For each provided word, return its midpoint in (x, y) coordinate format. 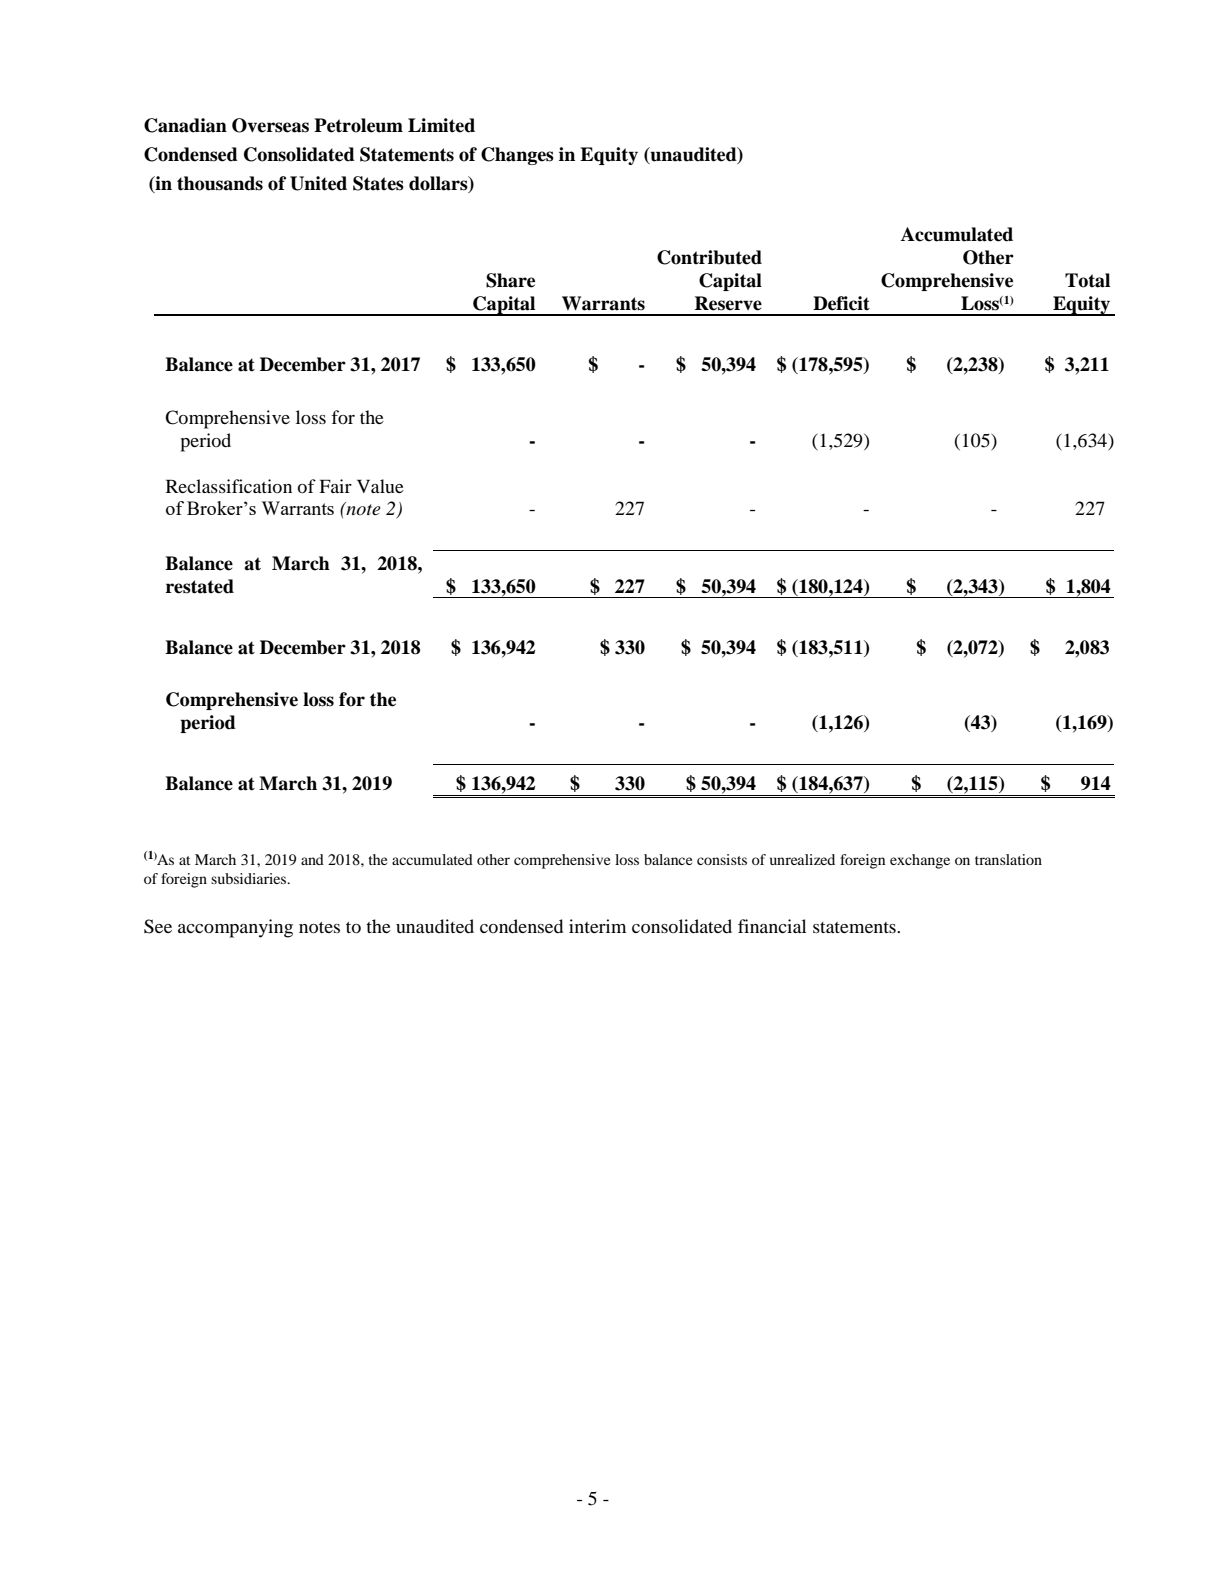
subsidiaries (250, 878)
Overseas (270, 125)
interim (597, 926)
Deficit (841, 303)
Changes (517, 156)
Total (1087, 280)
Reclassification (229, 486)
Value (380, 486)
